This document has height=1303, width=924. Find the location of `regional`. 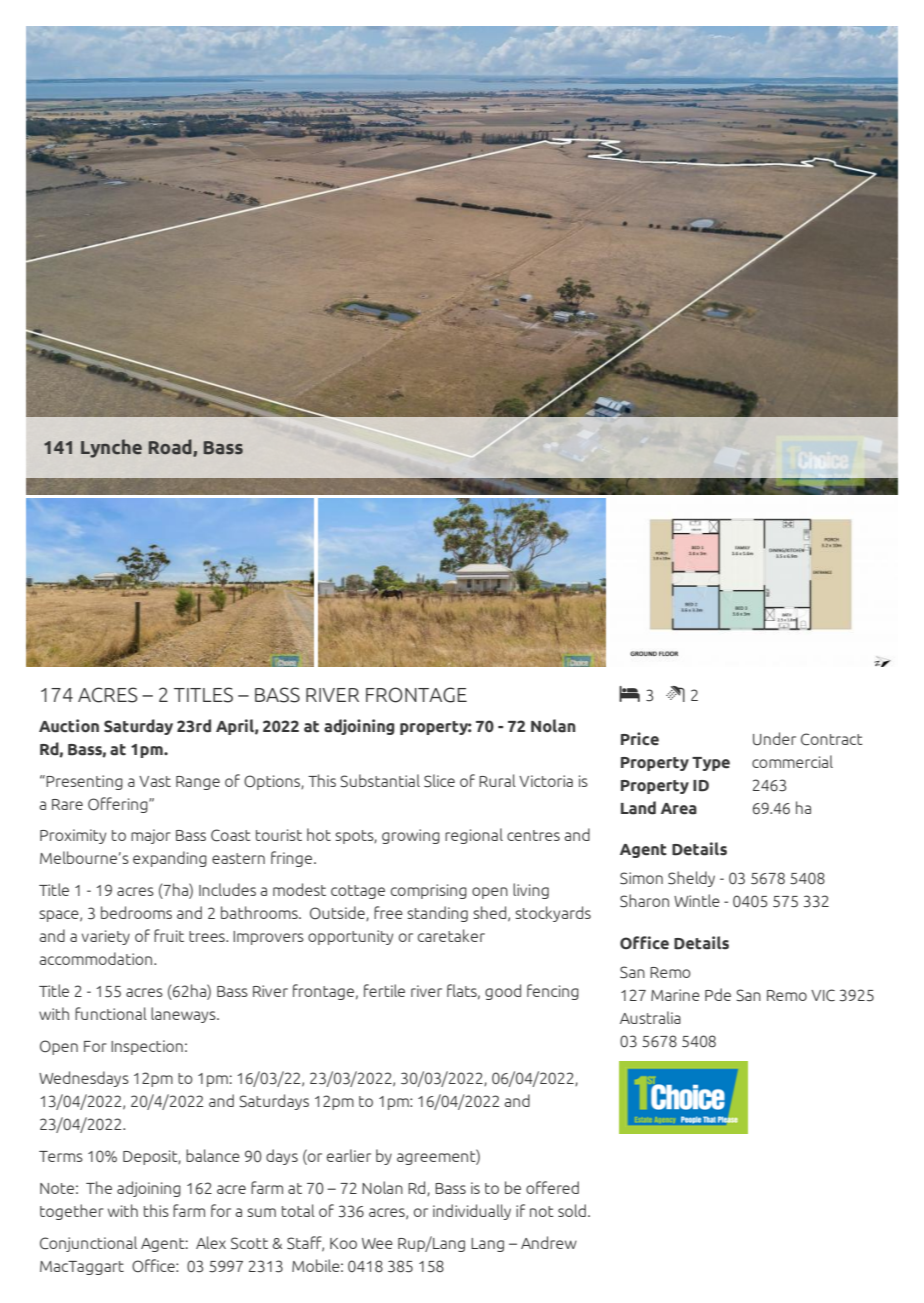

regional is located at coordinates (474, 836).
